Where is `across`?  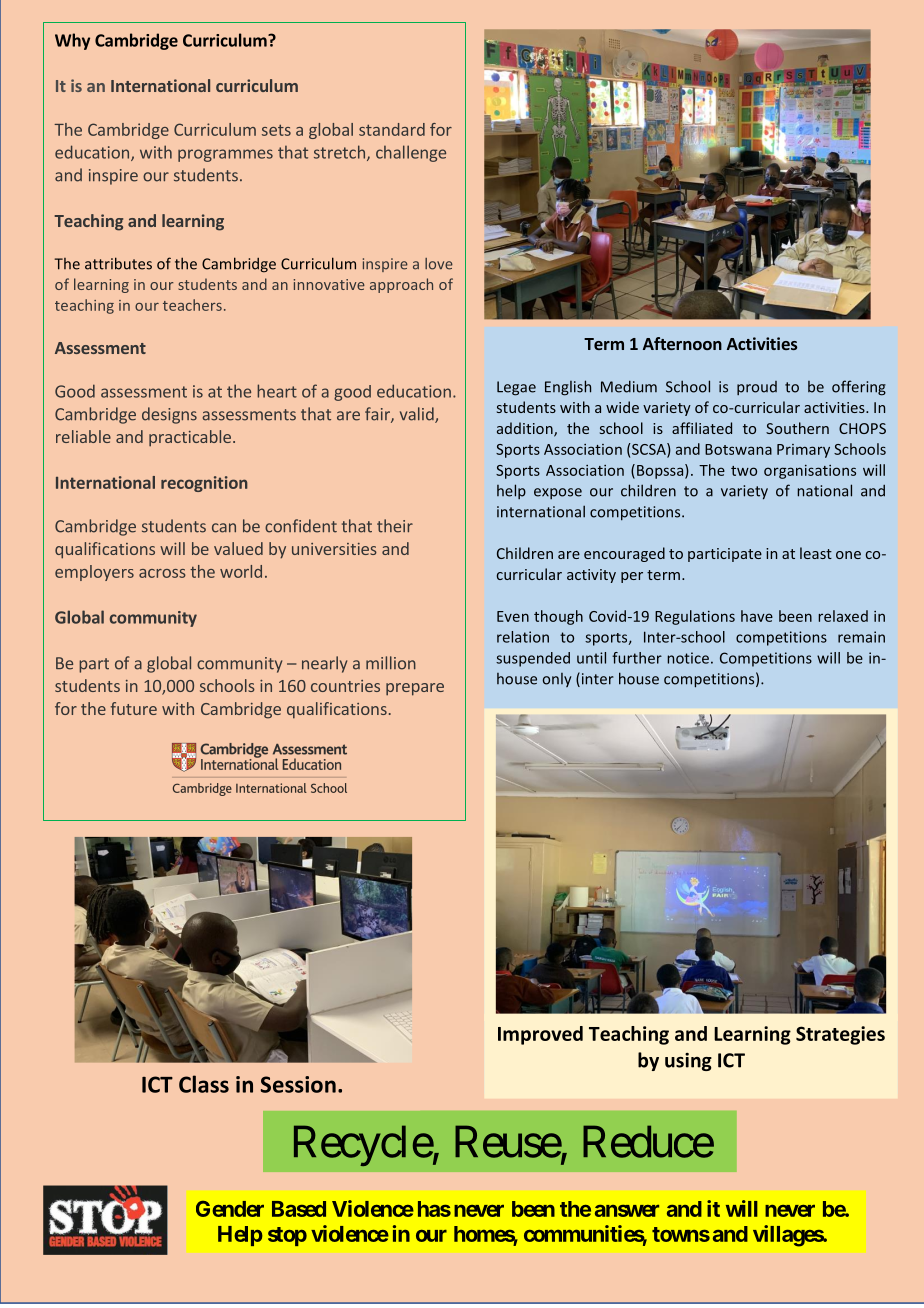 across is located at coordinates (162, 573).
